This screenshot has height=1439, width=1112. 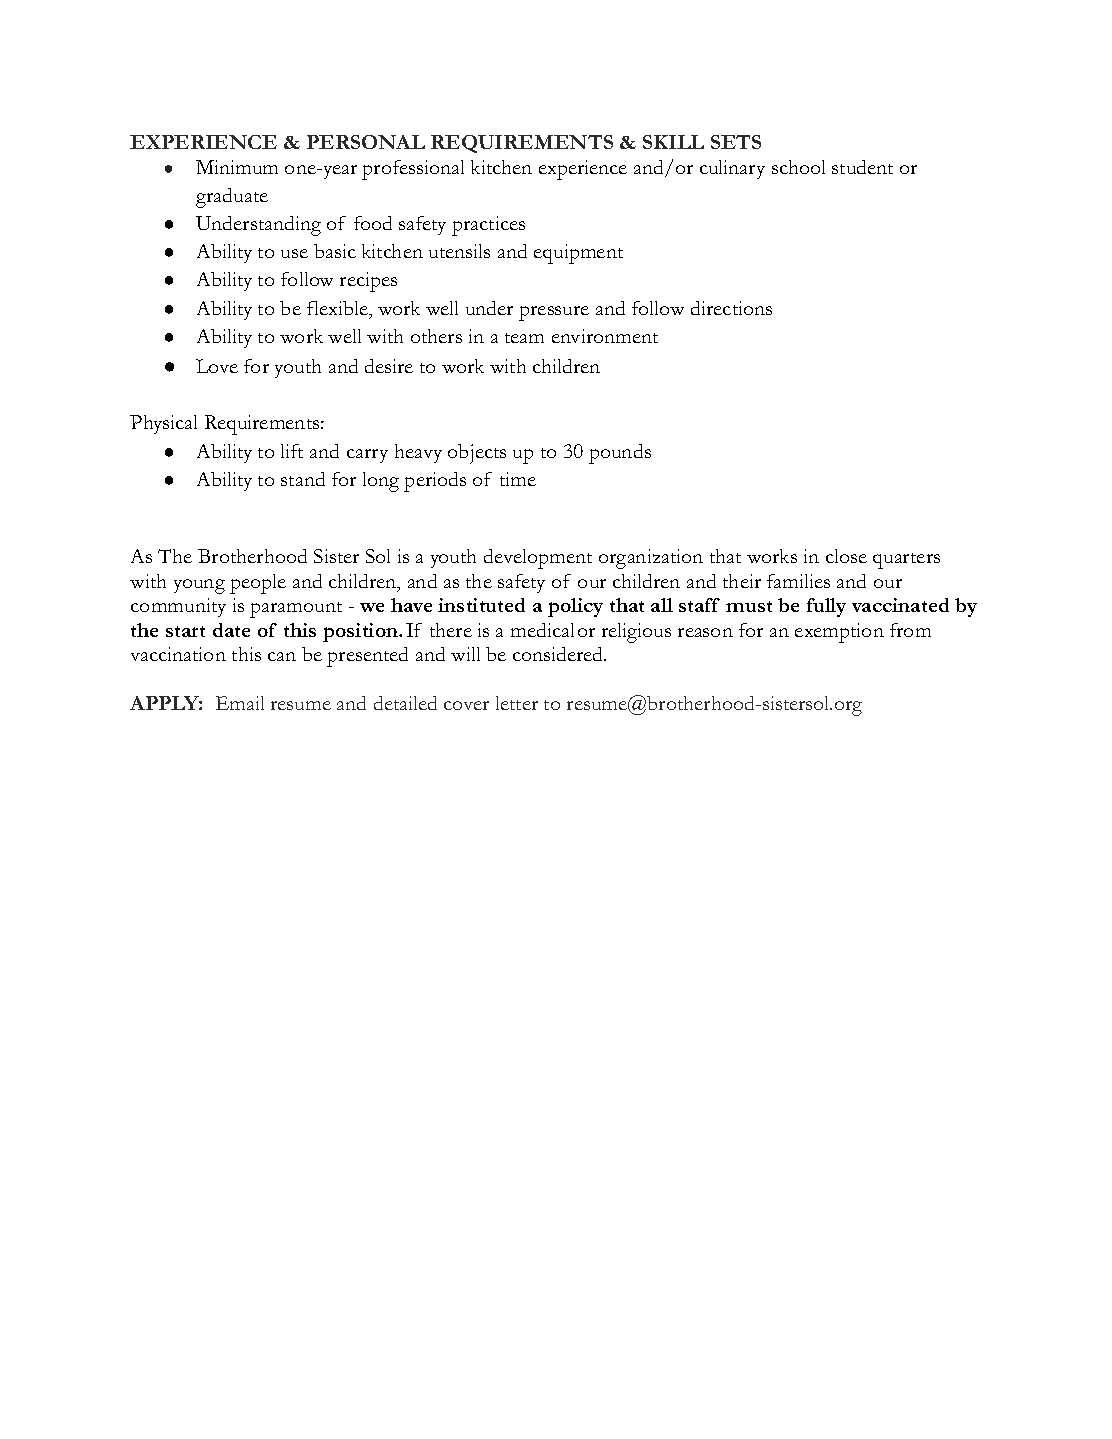 I want to click on professional, so click(x=413, y=170).
